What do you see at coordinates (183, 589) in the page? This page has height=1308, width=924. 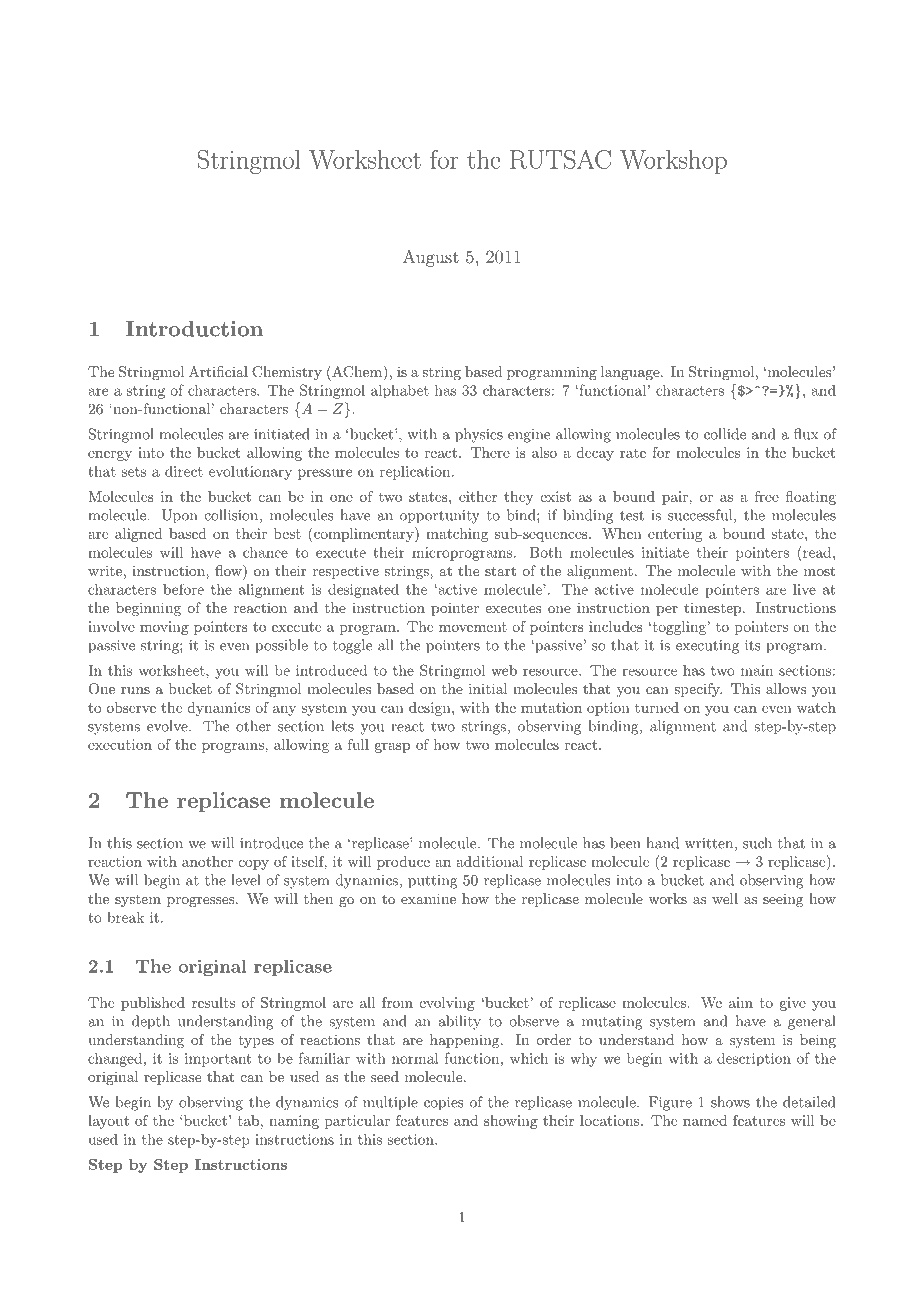 I see `before` at bounding box center [183, 589].
